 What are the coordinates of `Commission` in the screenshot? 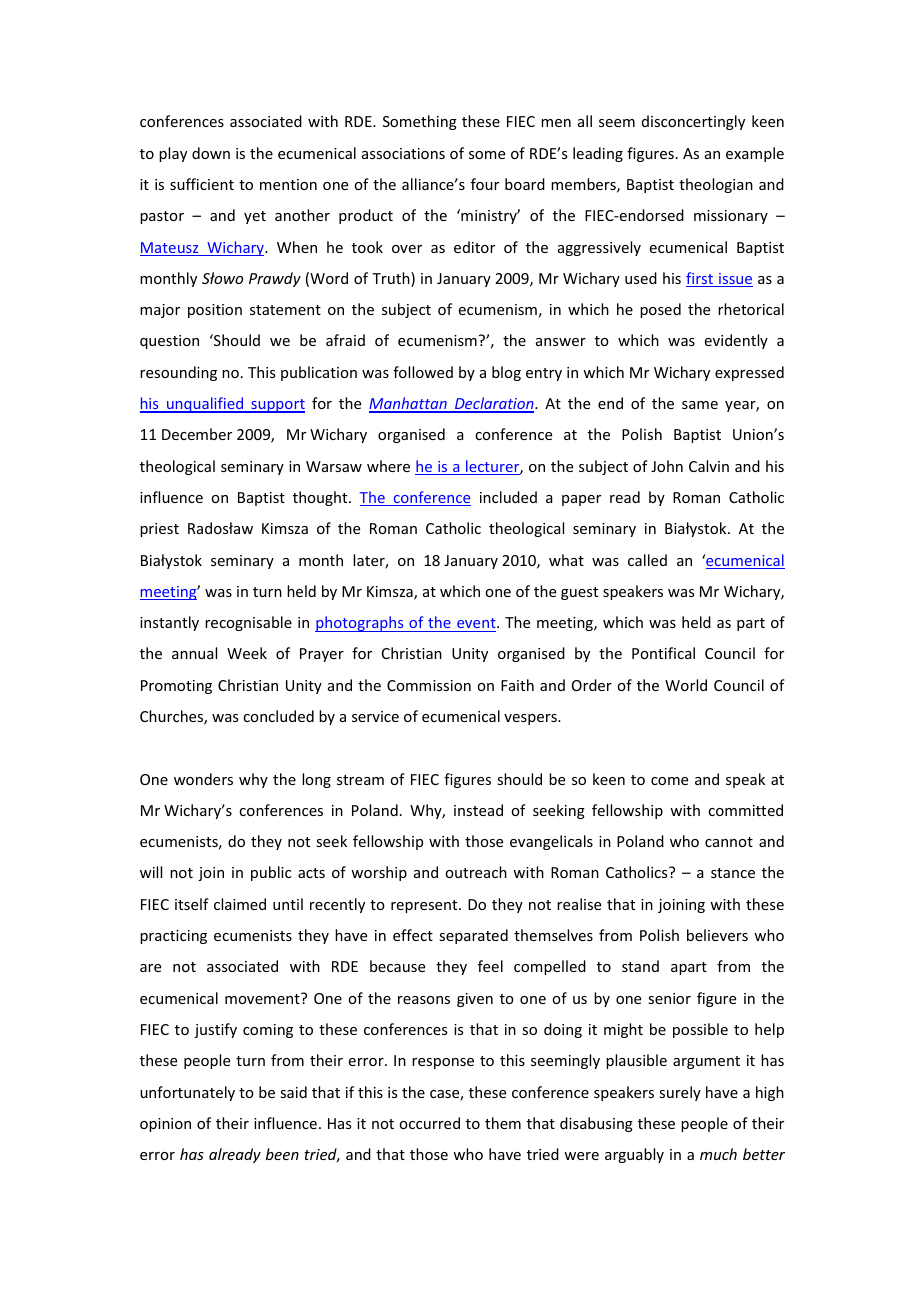 It's located at (429, 685).
